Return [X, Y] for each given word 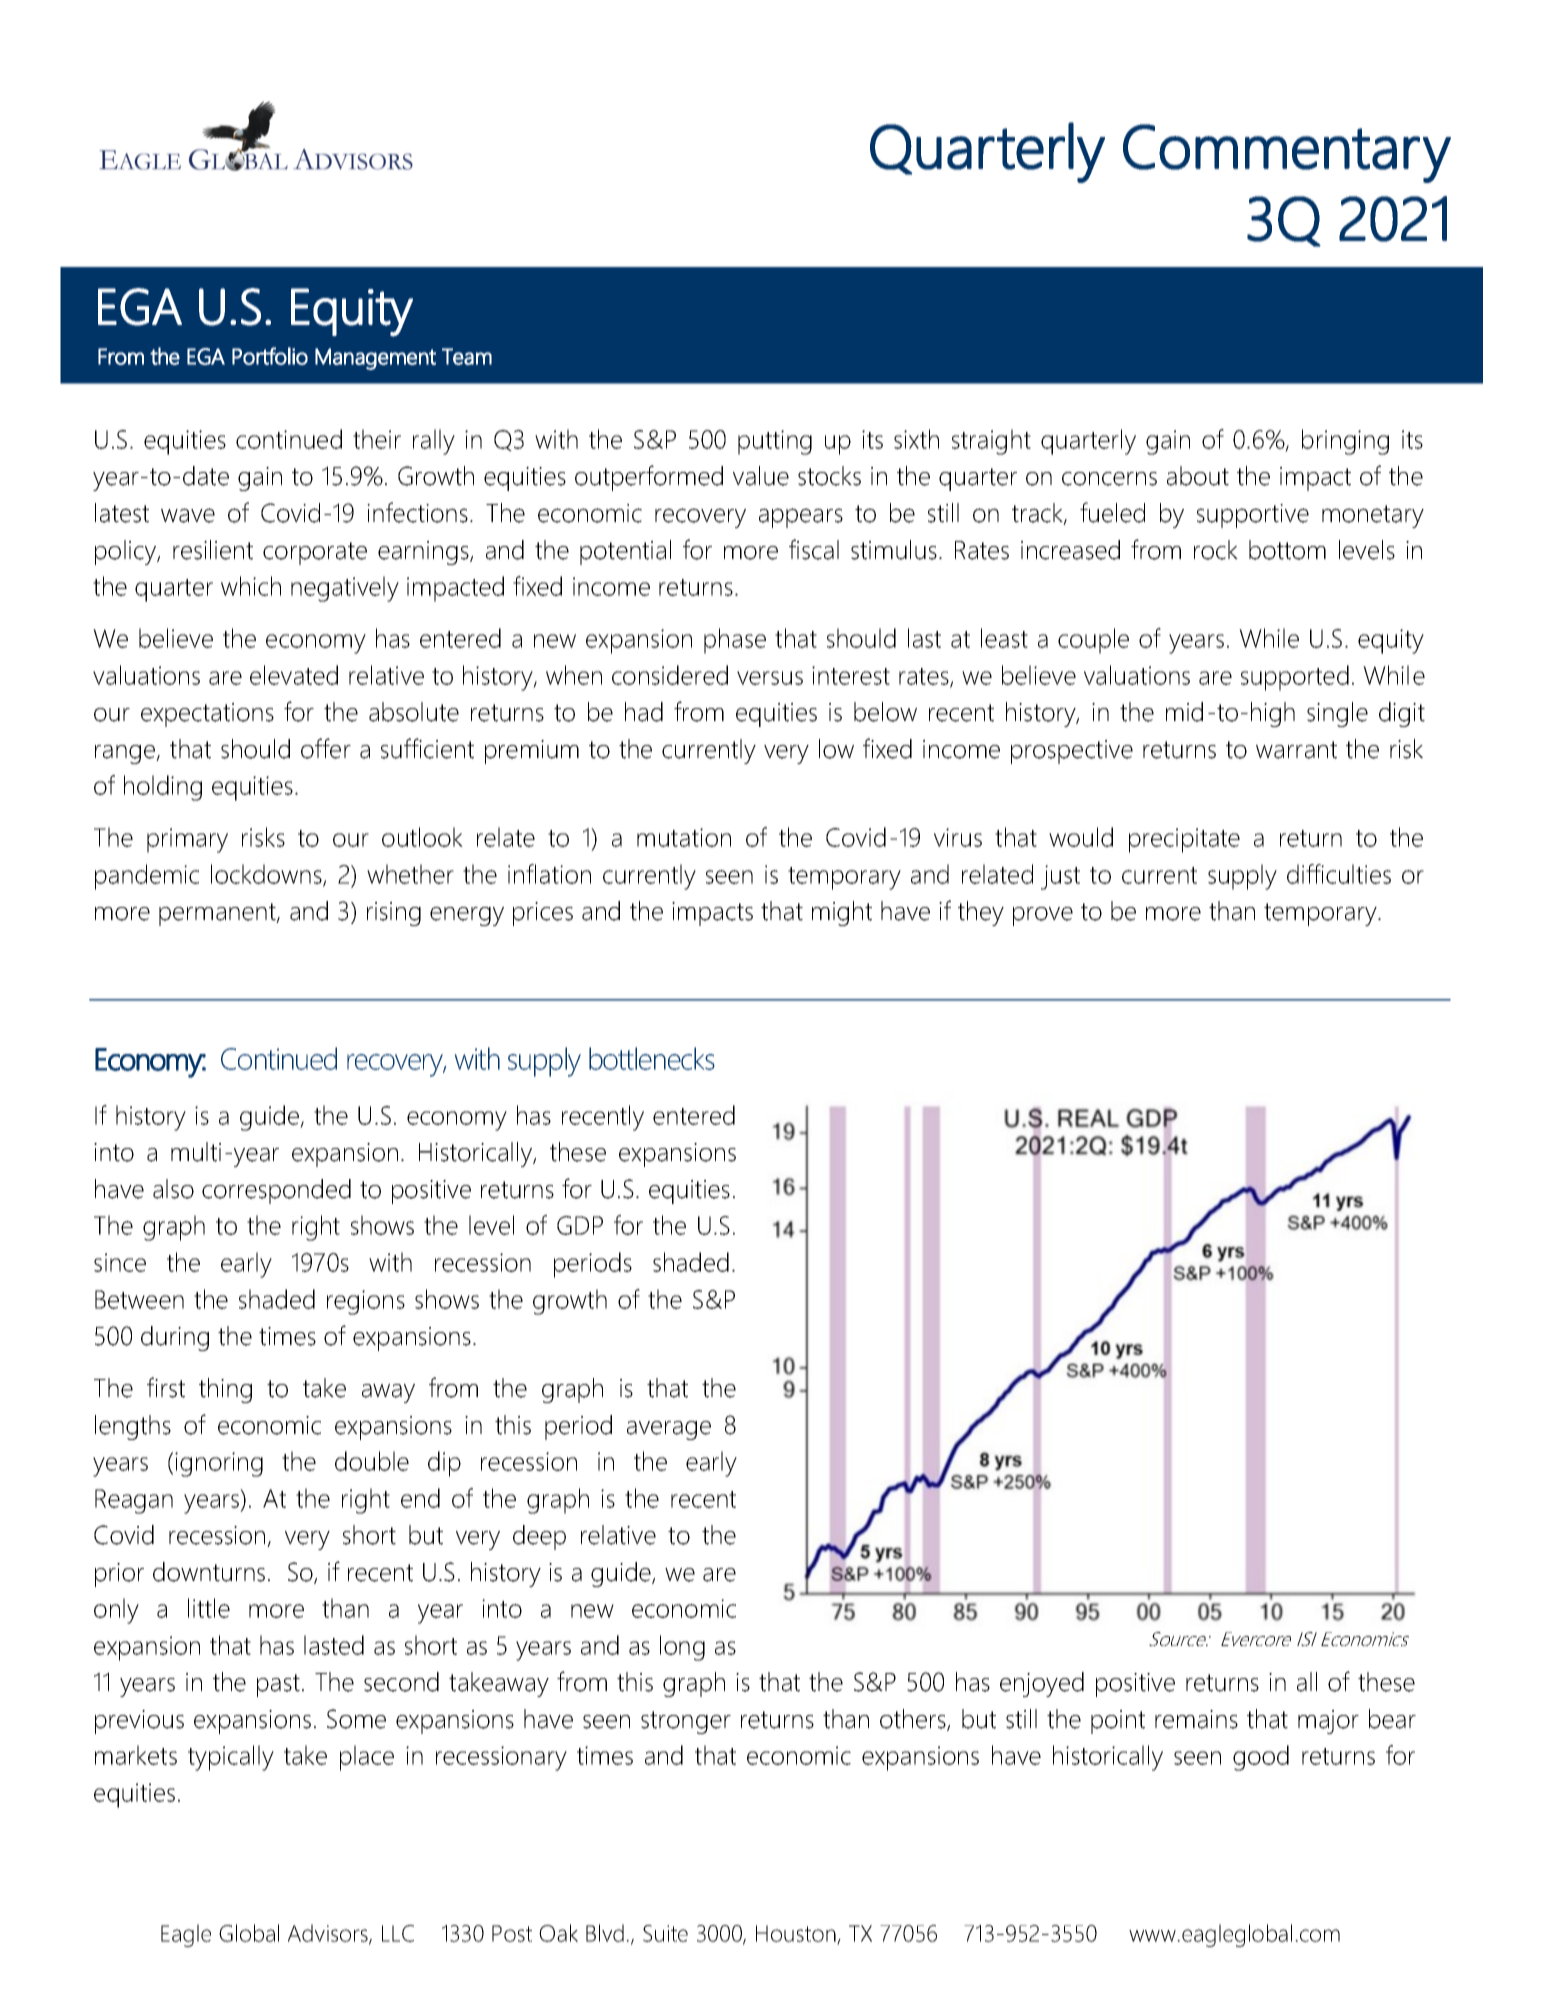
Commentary [1287, 153]
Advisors [329, 1934]
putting [775, 442]
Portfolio [270, 356]
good [1261, 1758]
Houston [797, 1934]
